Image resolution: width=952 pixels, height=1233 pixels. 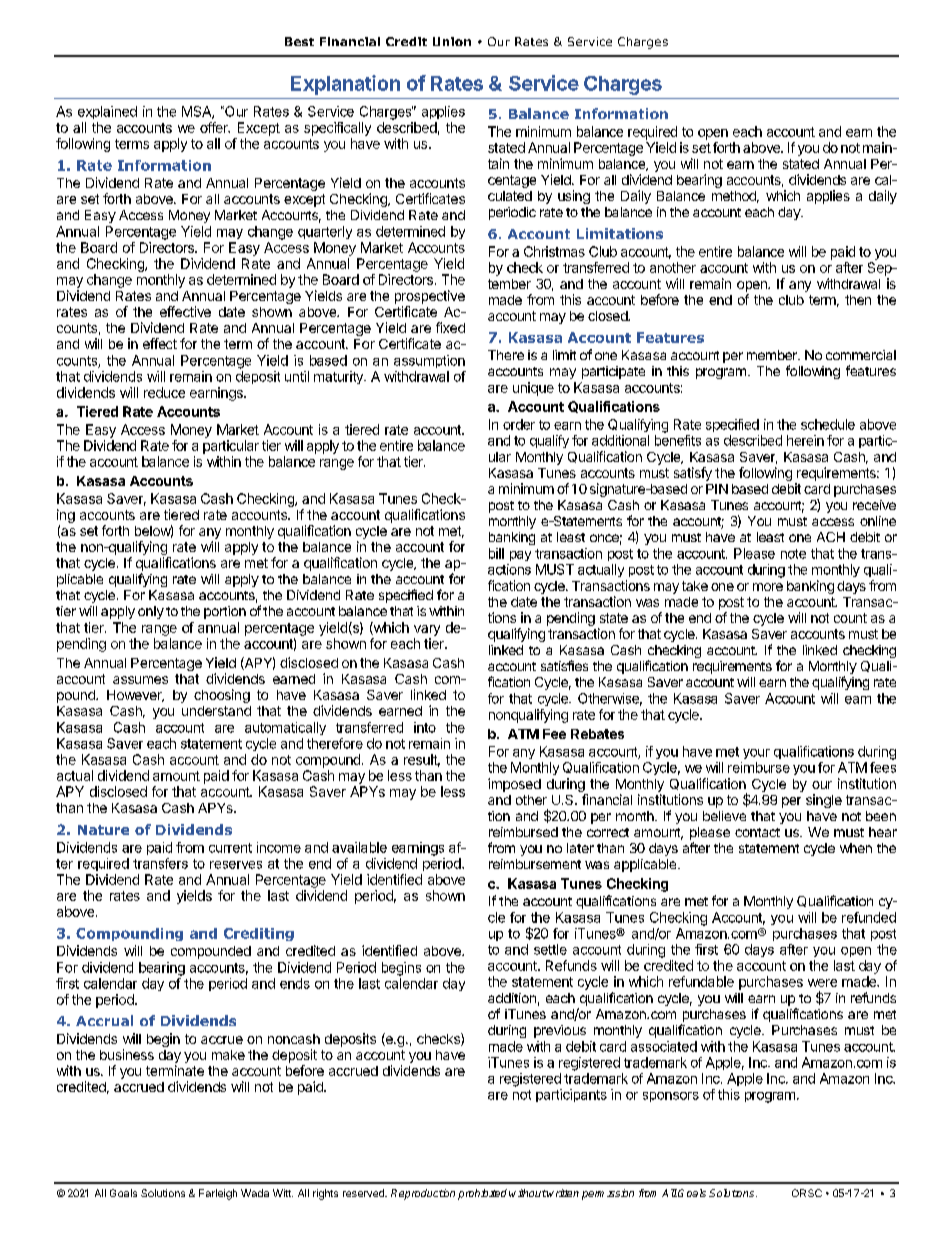 I want to click on Wada, so click(x=255, y=1193).
